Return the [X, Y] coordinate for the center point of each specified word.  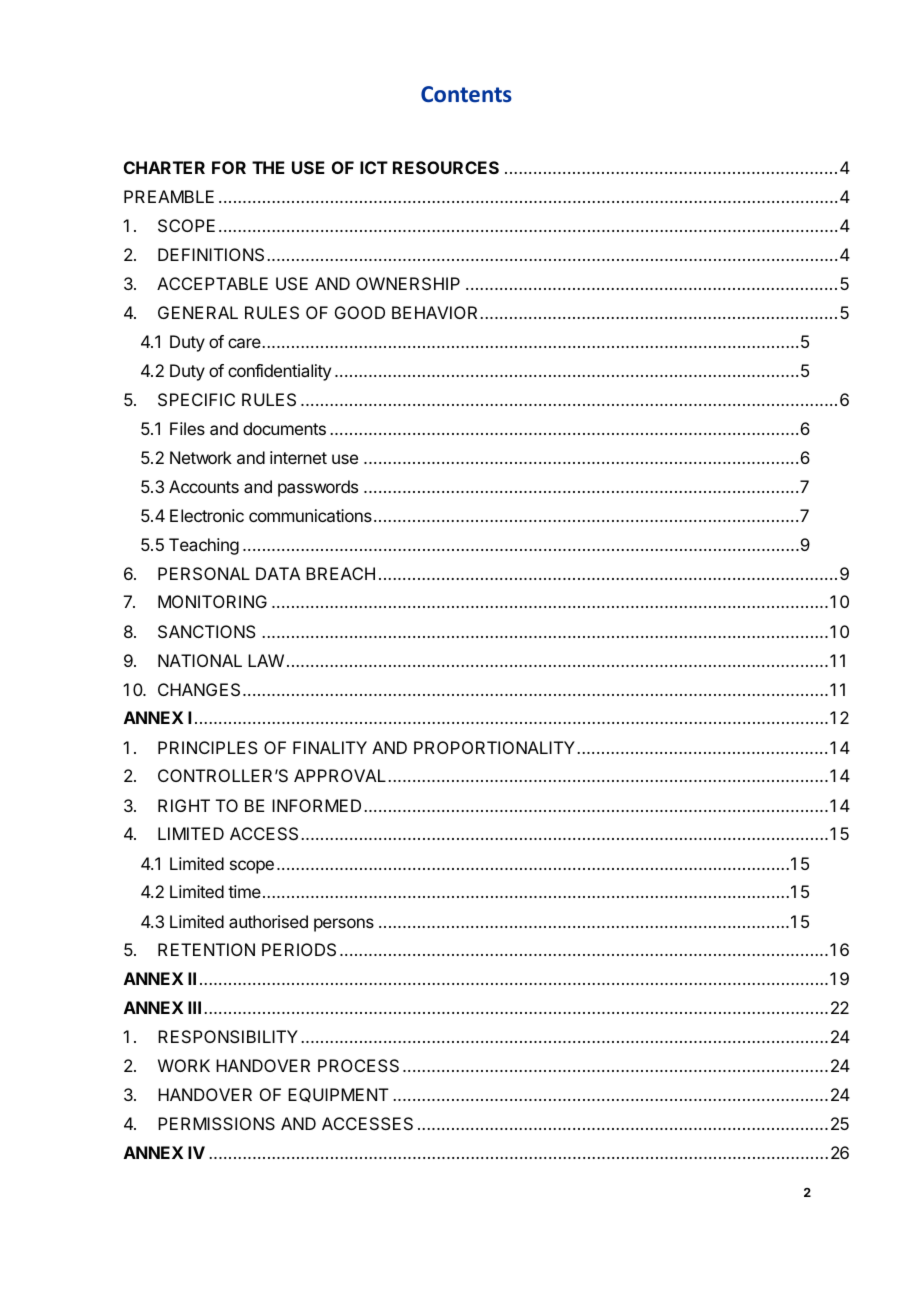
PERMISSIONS [216, 1123]
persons [344, 925]
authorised [268, 921]
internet [298, 457]
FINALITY [330, 747]
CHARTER [164, 167]
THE [268, 167]
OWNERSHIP [408, 283]
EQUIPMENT [338, 1095]
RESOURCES [446, 167]
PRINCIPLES [208, 747]
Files [187, 428]
